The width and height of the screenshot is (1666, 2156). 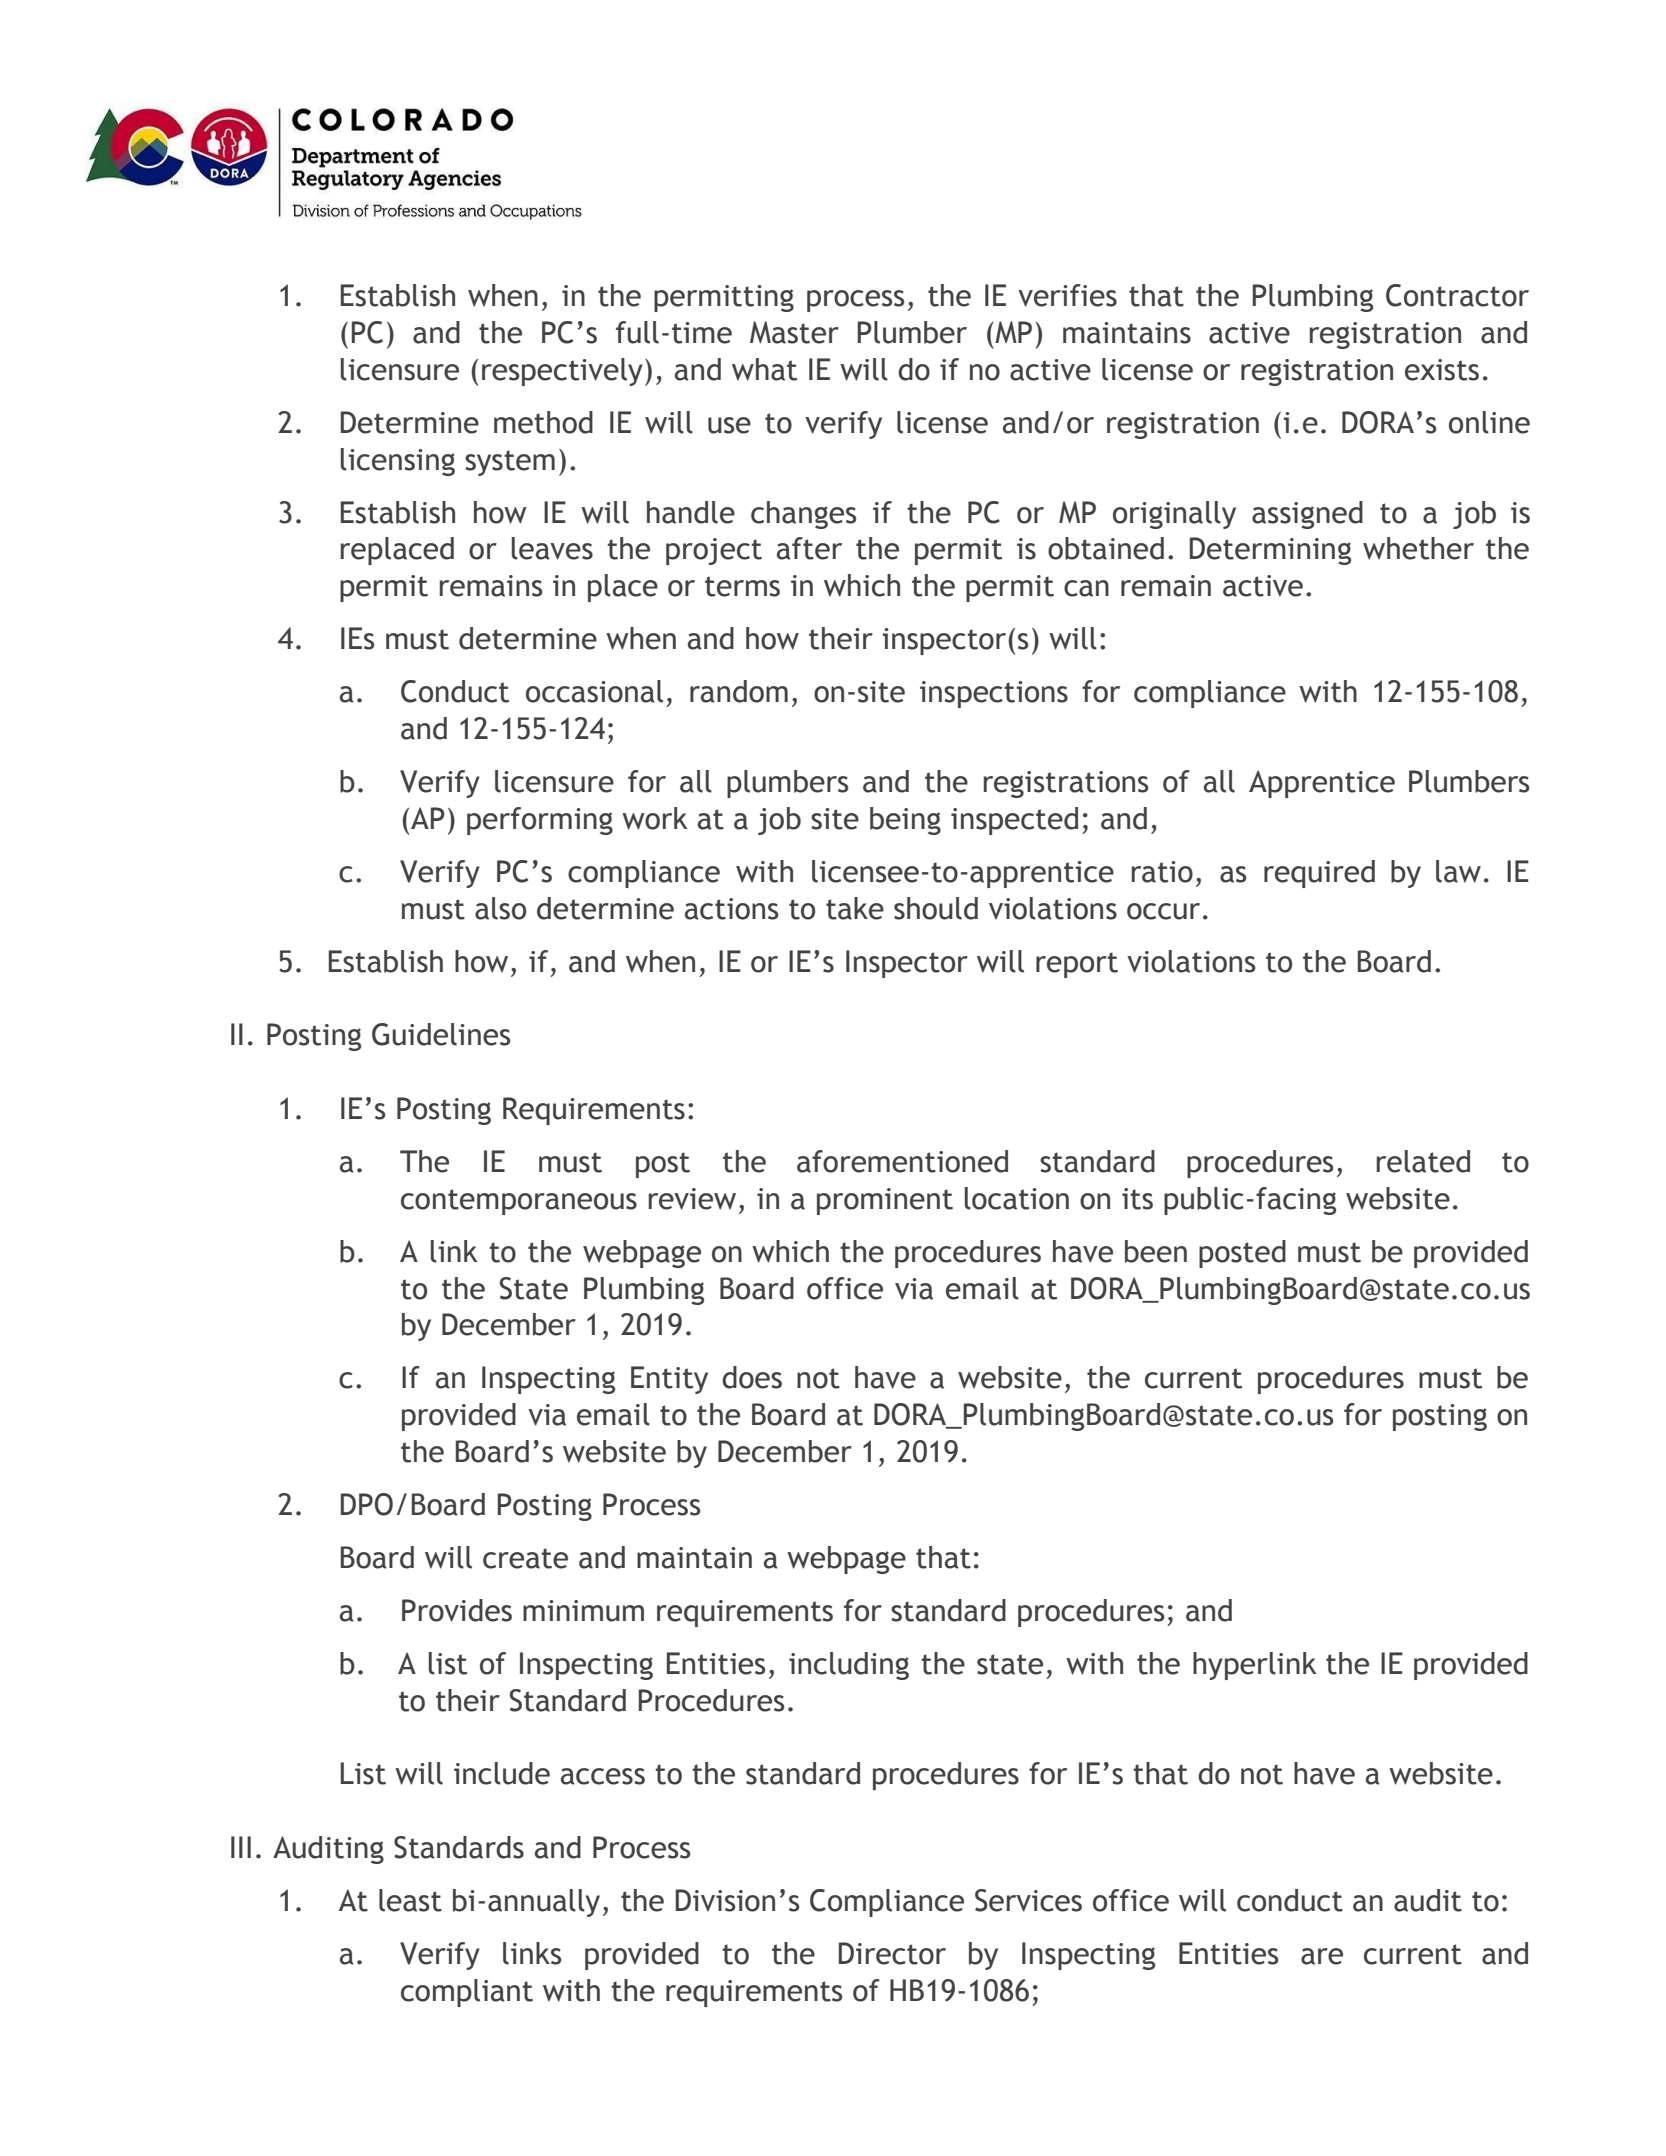 What do you see at coordinates (410, 1900) in the screenshot?
I see `least` at bounding box center [410, 1900].
